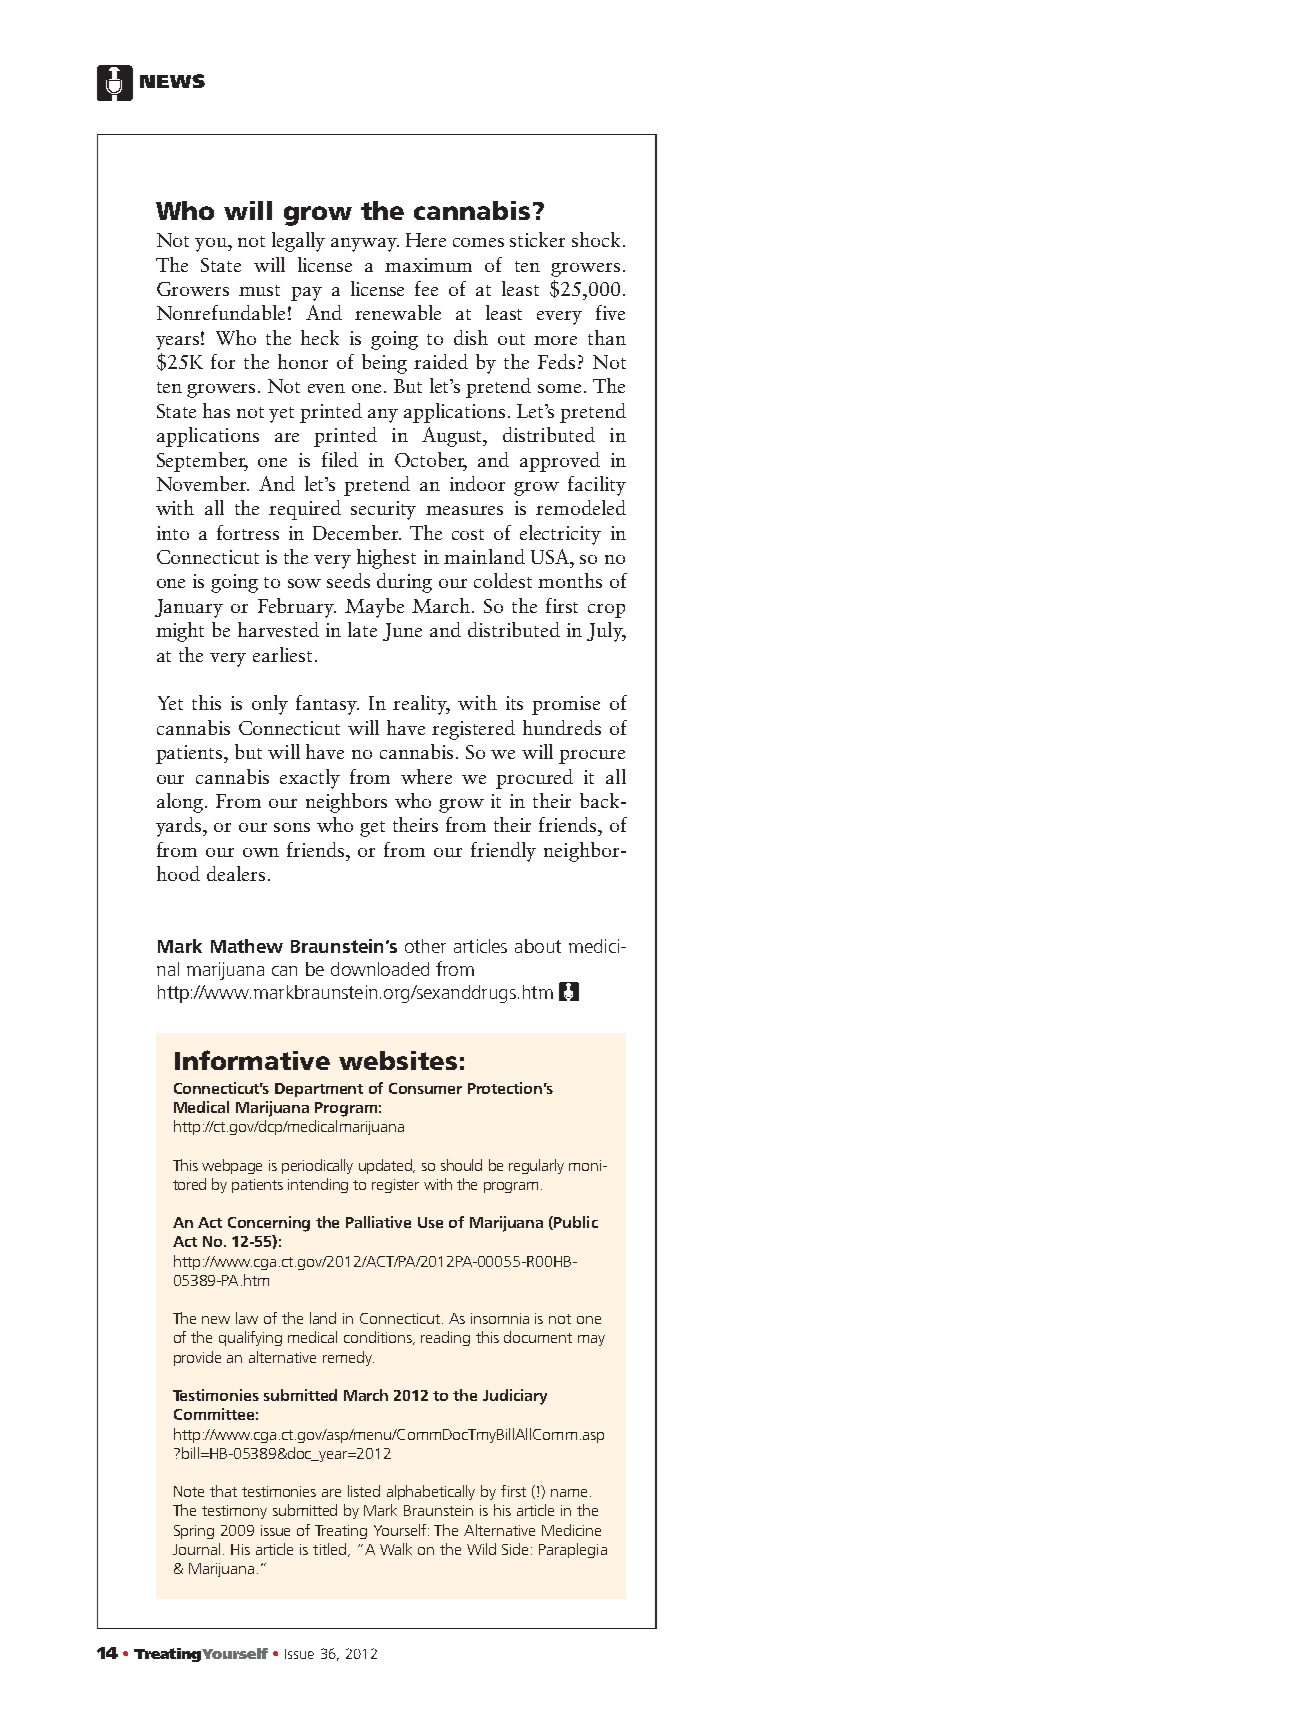 This document has width=1301, height=1709. Describe the element at coordinates (537, 239) in the document. I see `sticker` at that location.
